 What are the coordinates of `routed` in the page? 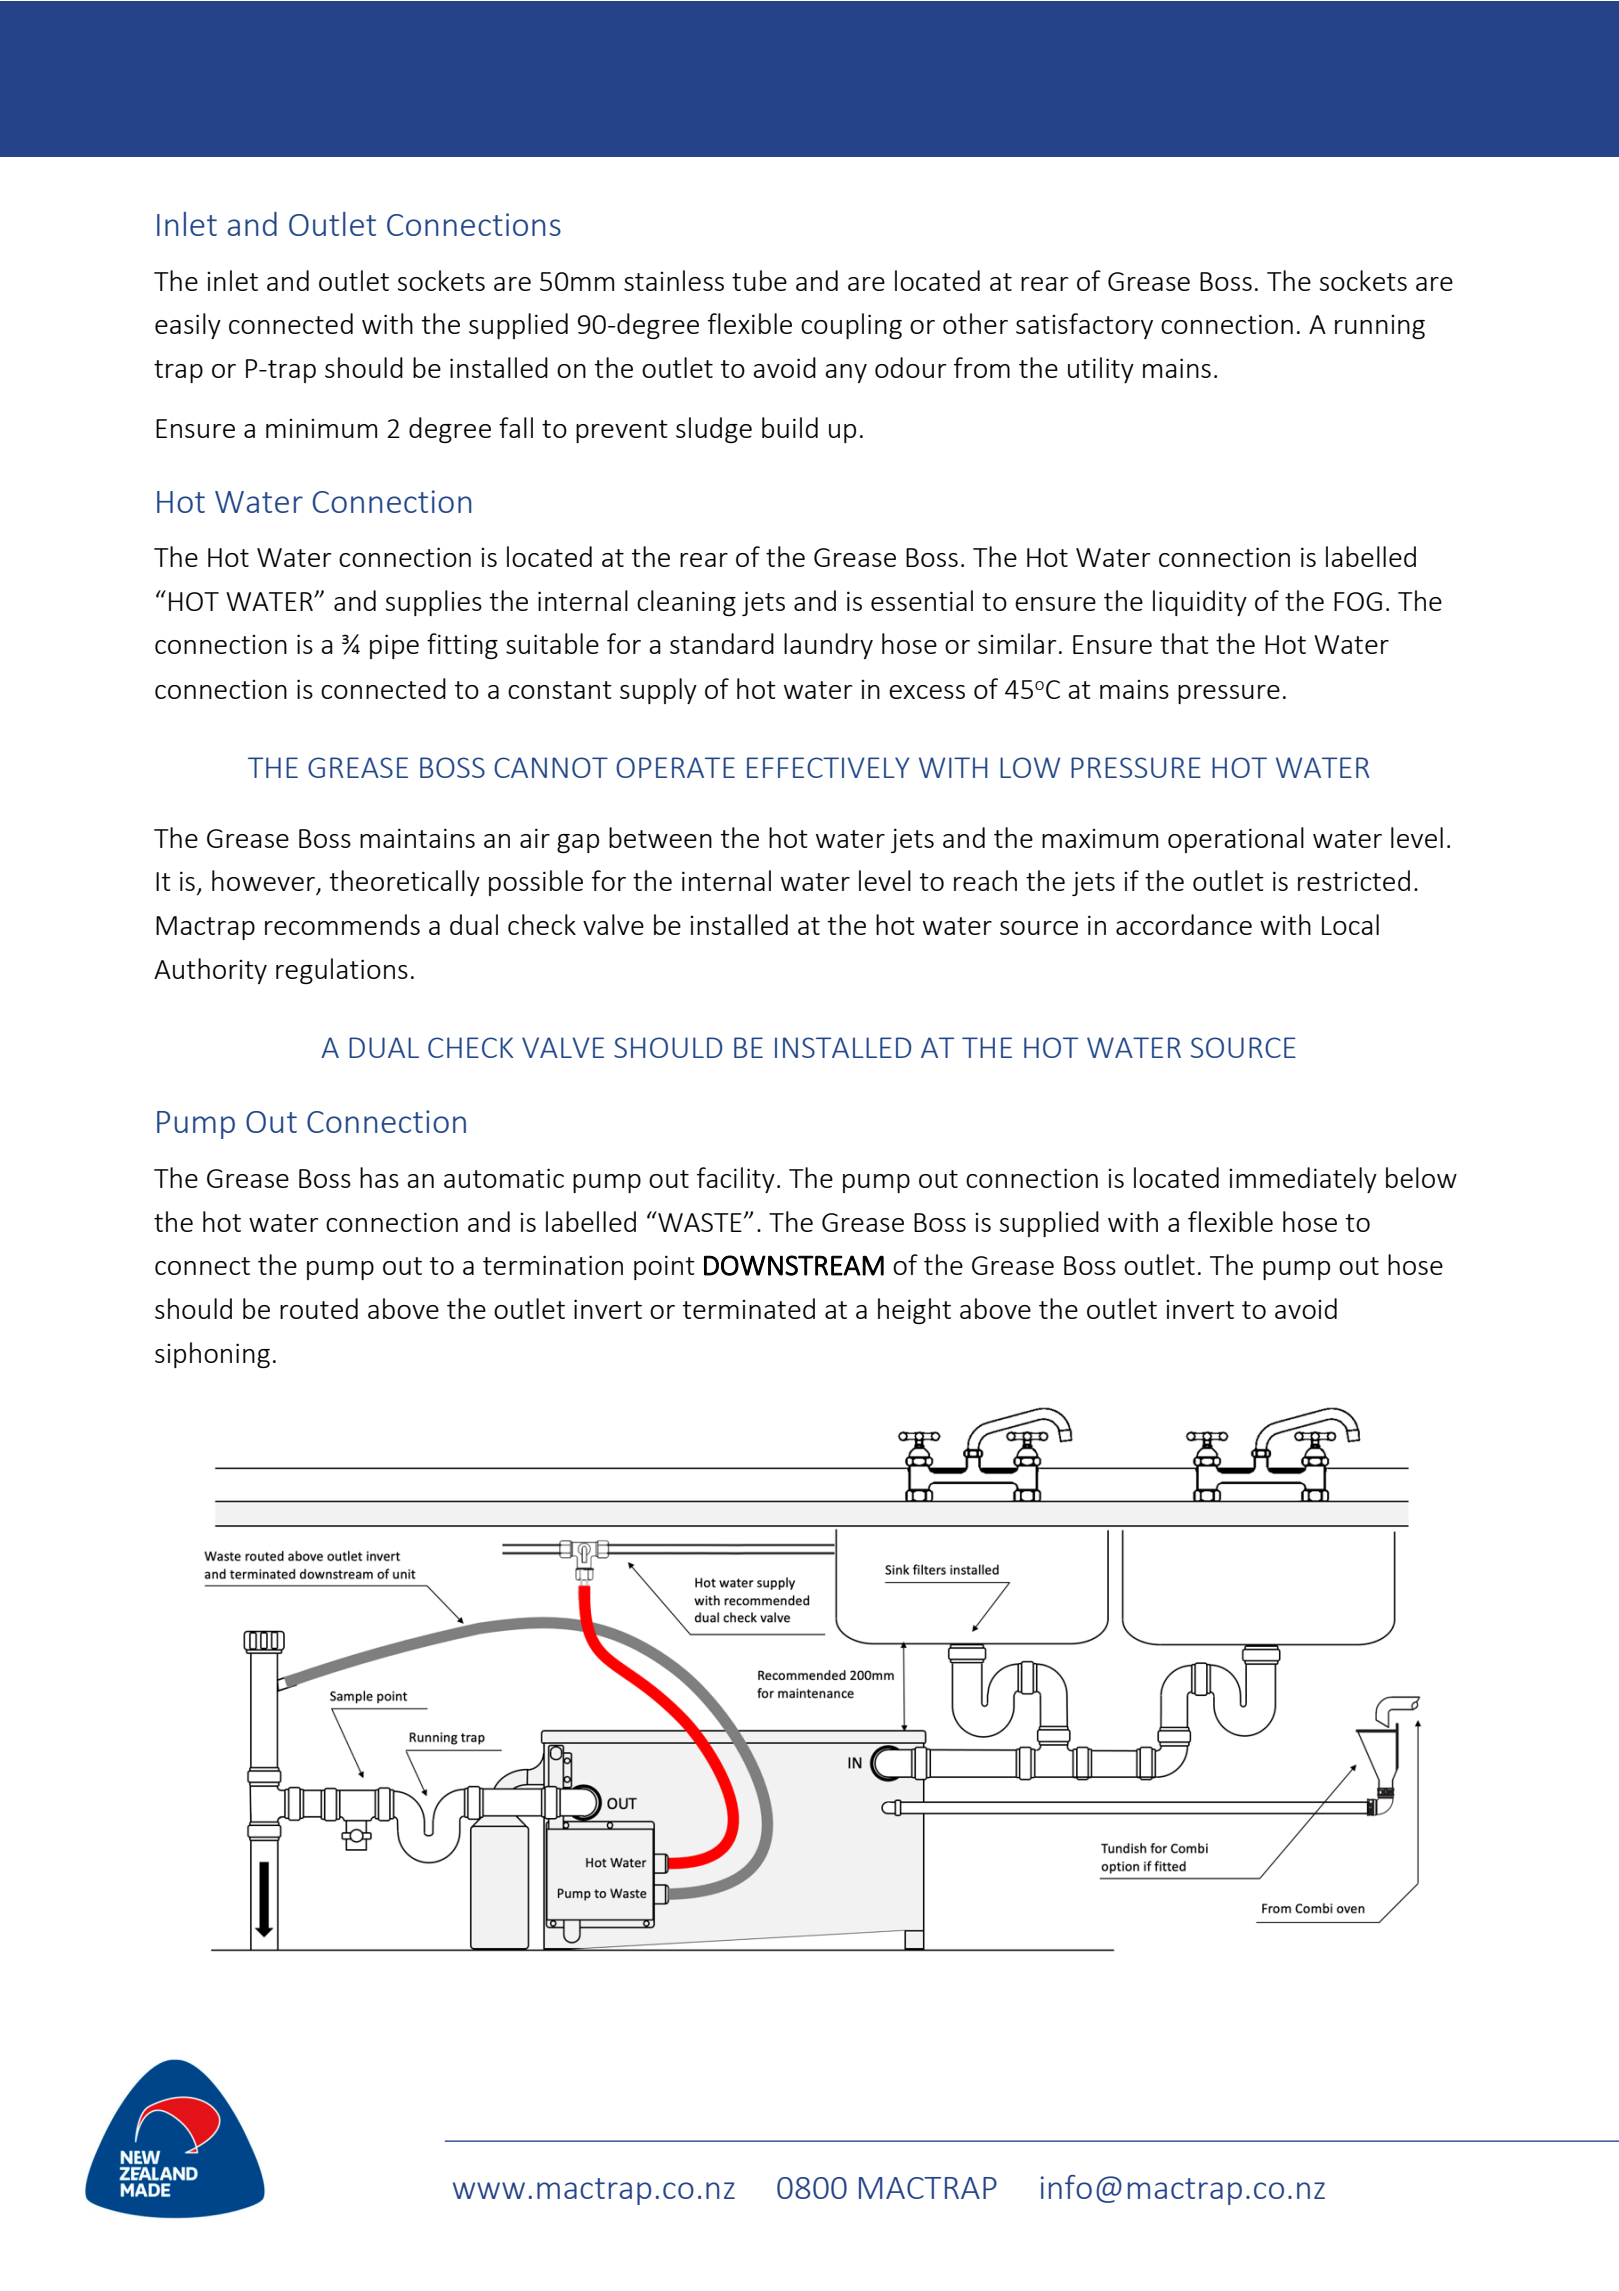 It's located at (319, 1308).
